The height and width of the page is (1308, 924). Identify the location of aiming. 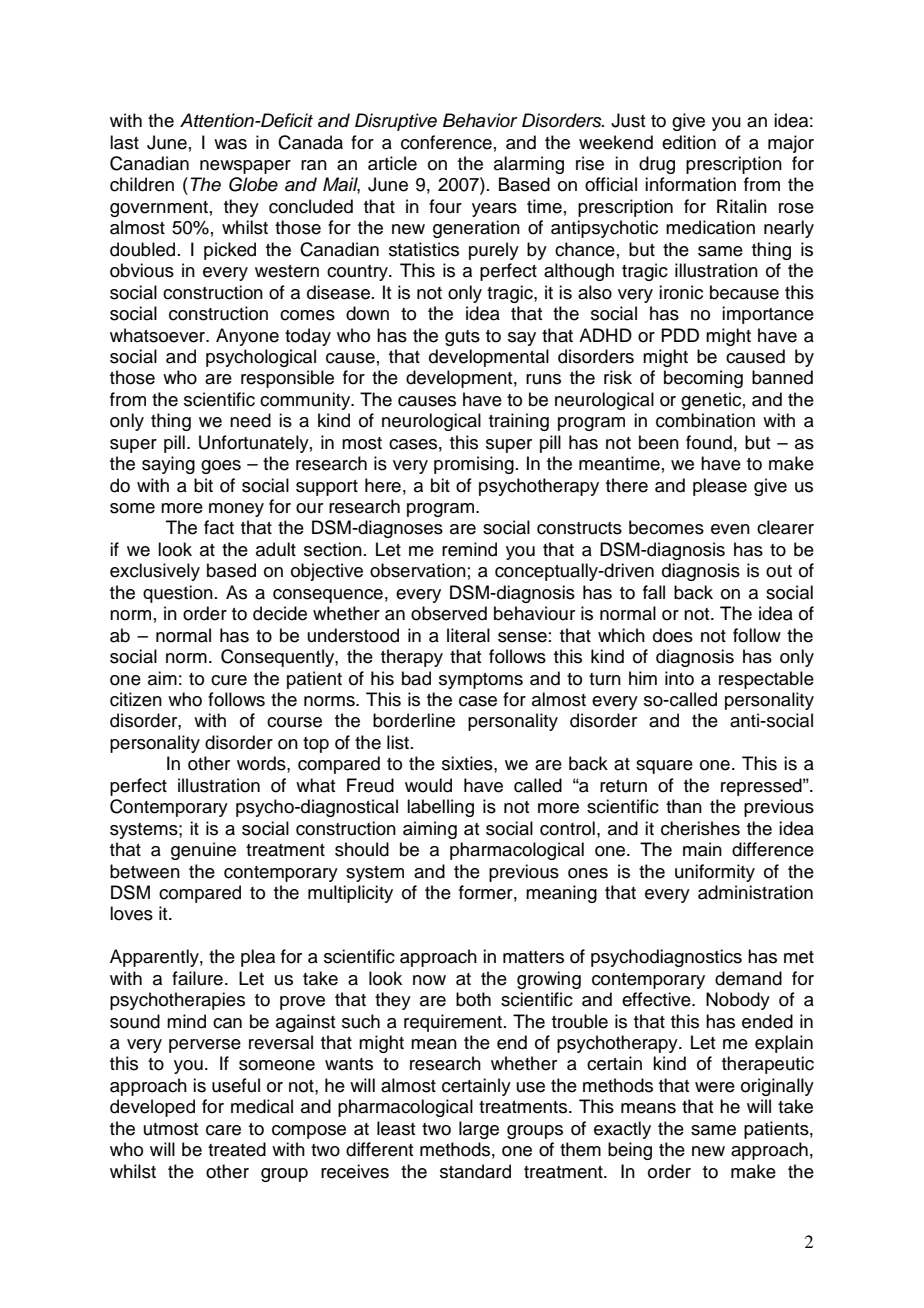
(430, 830).
